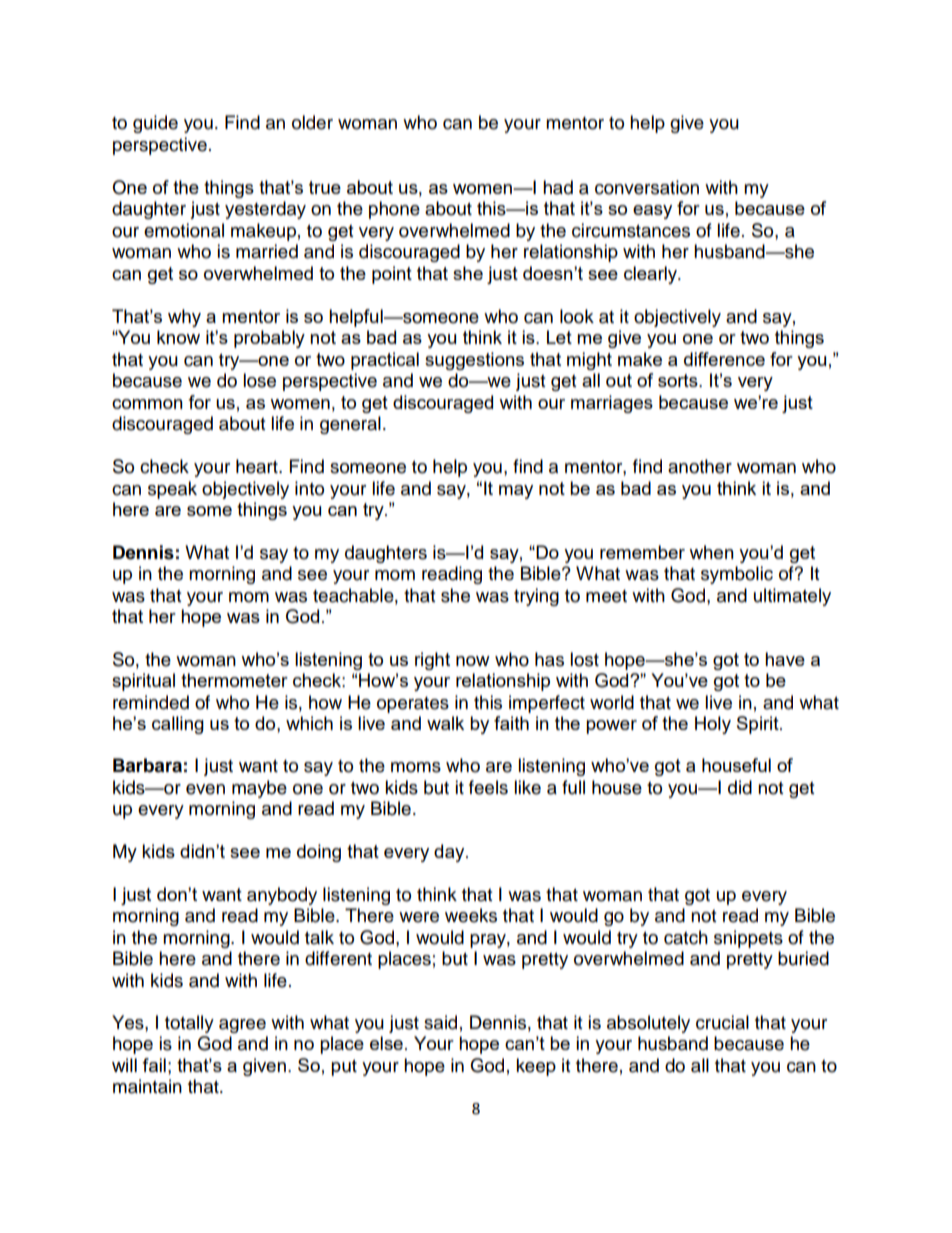  What do you see at coordinates (440, 1022) in the screenshot?
I see `said` at bounding box center [440, 1022].
